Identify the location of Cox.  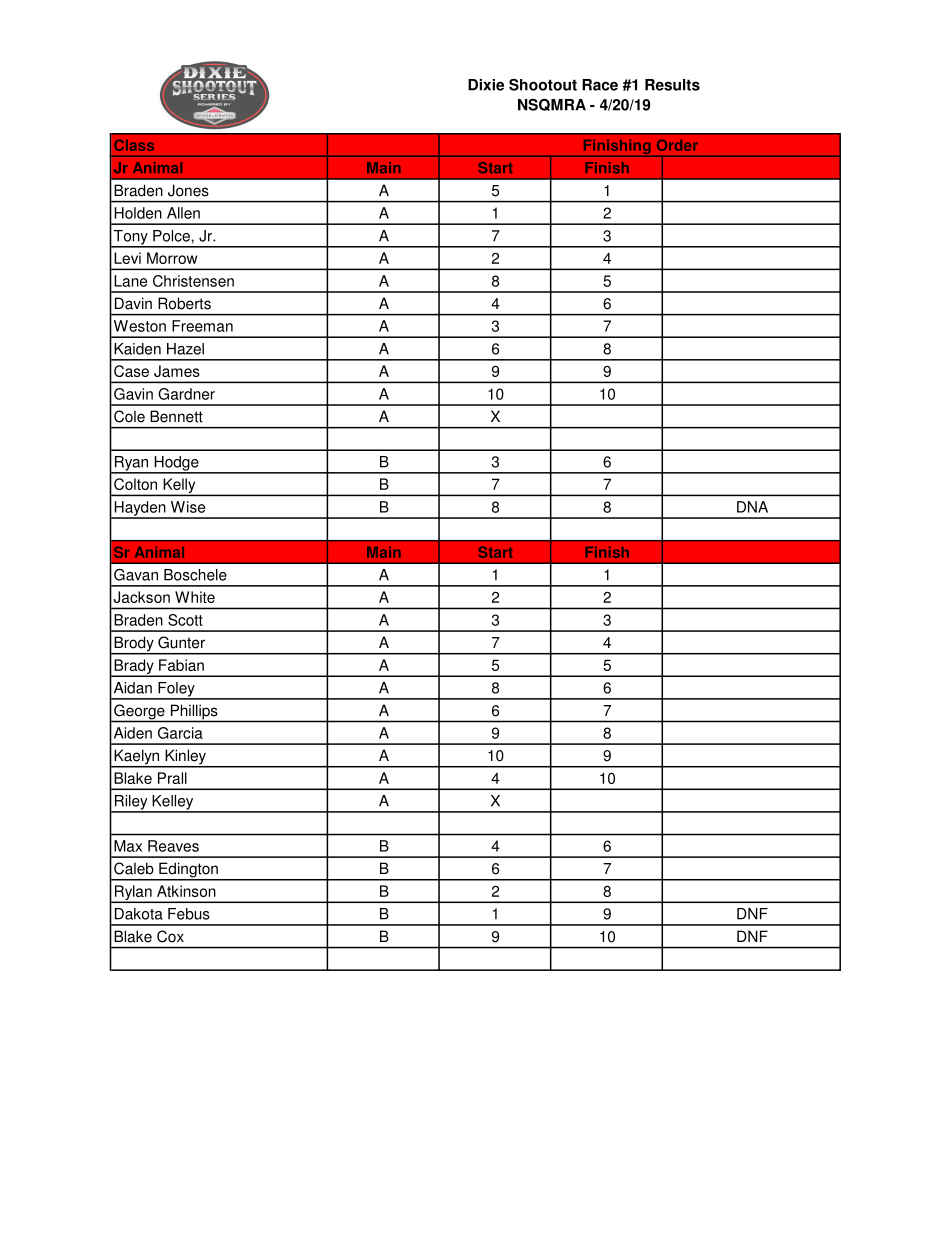
(170, 936).
